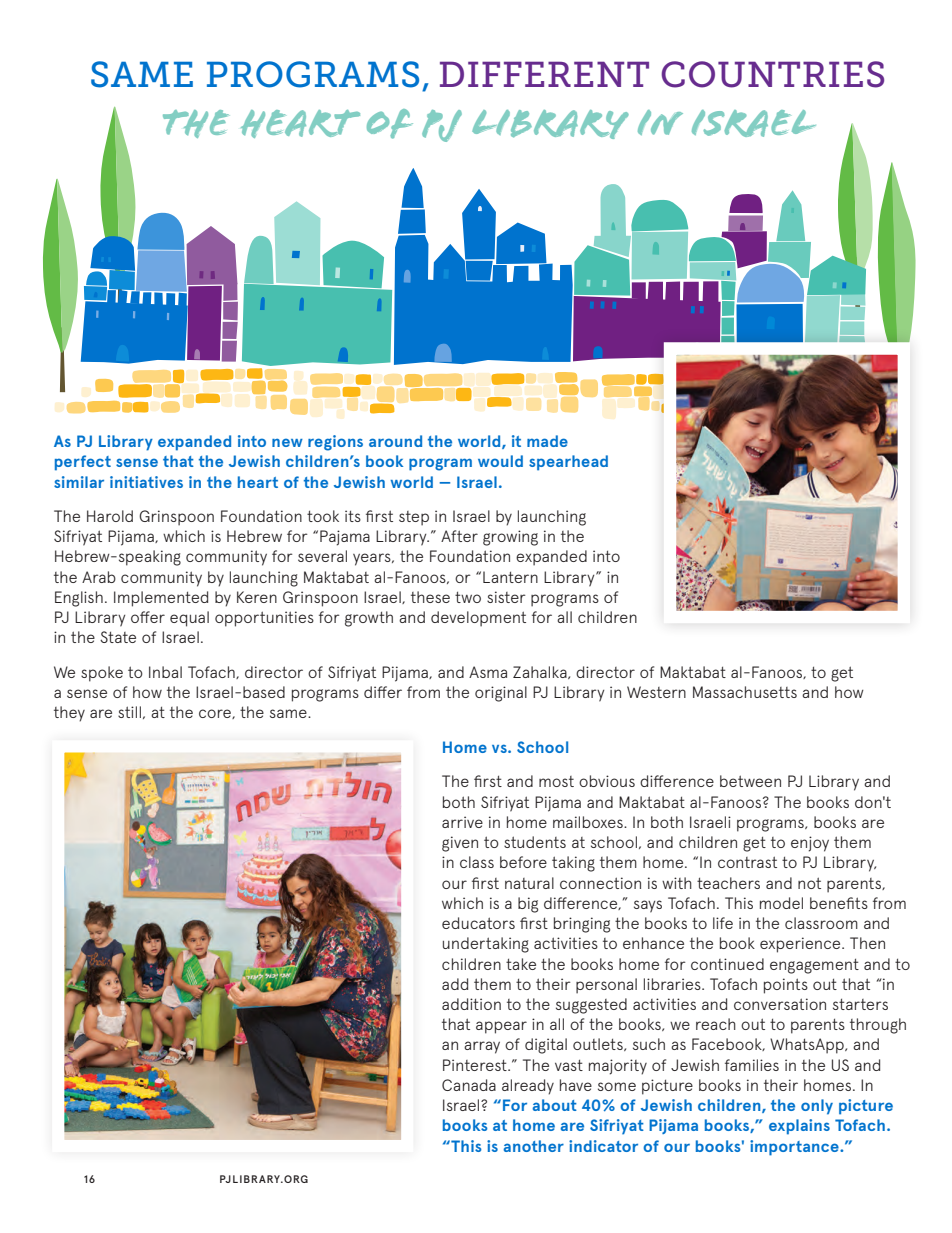 This screenshot has width=952, height=1233. I want to click on arrive, so click(462, 822).
